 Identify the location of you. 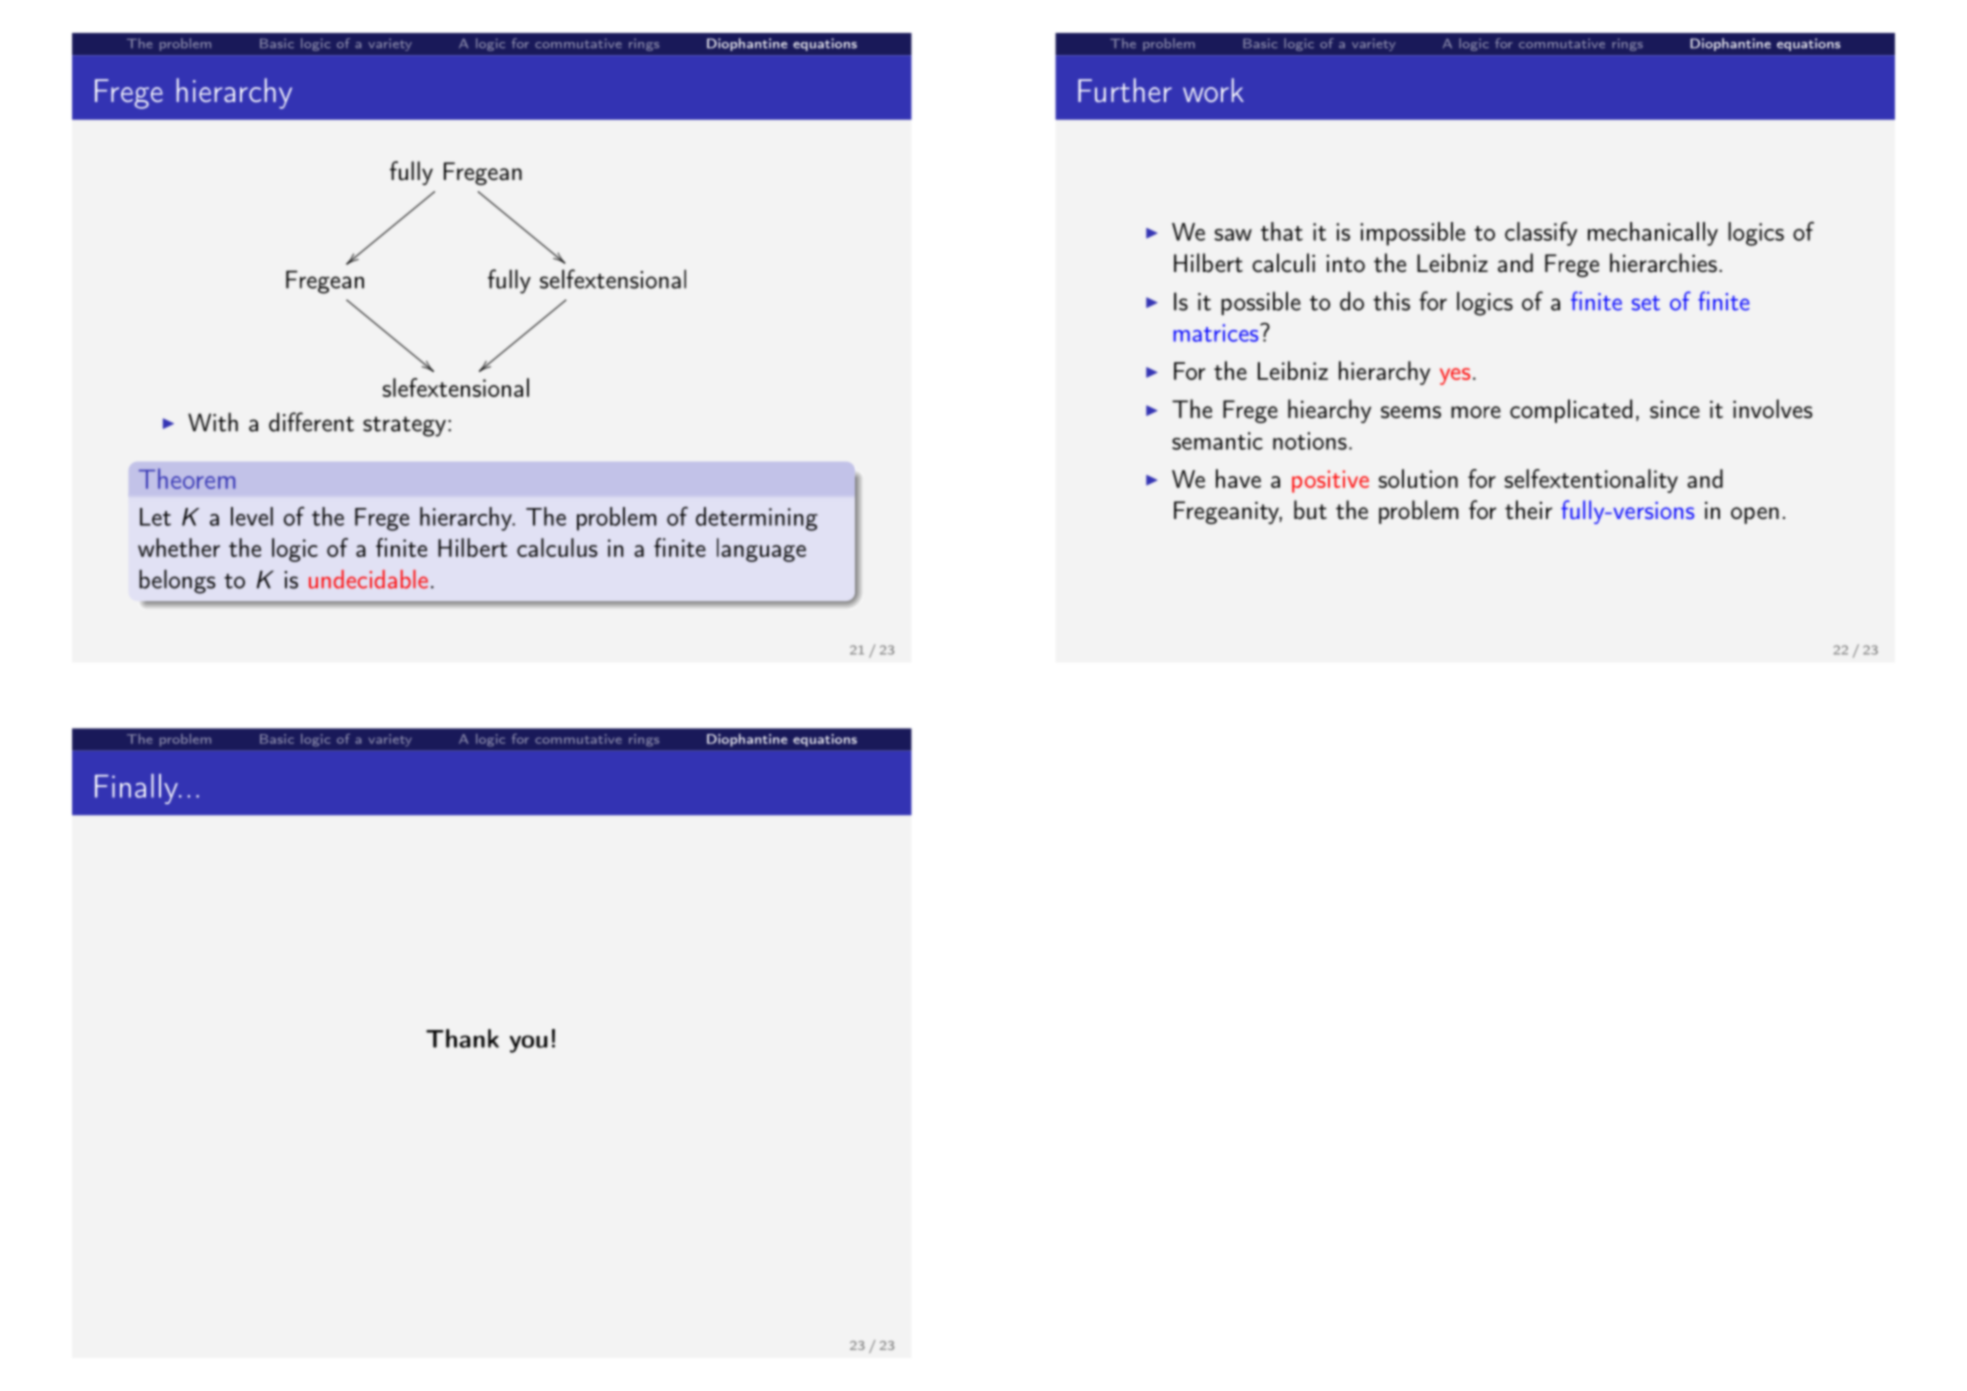
(528, 1044).
